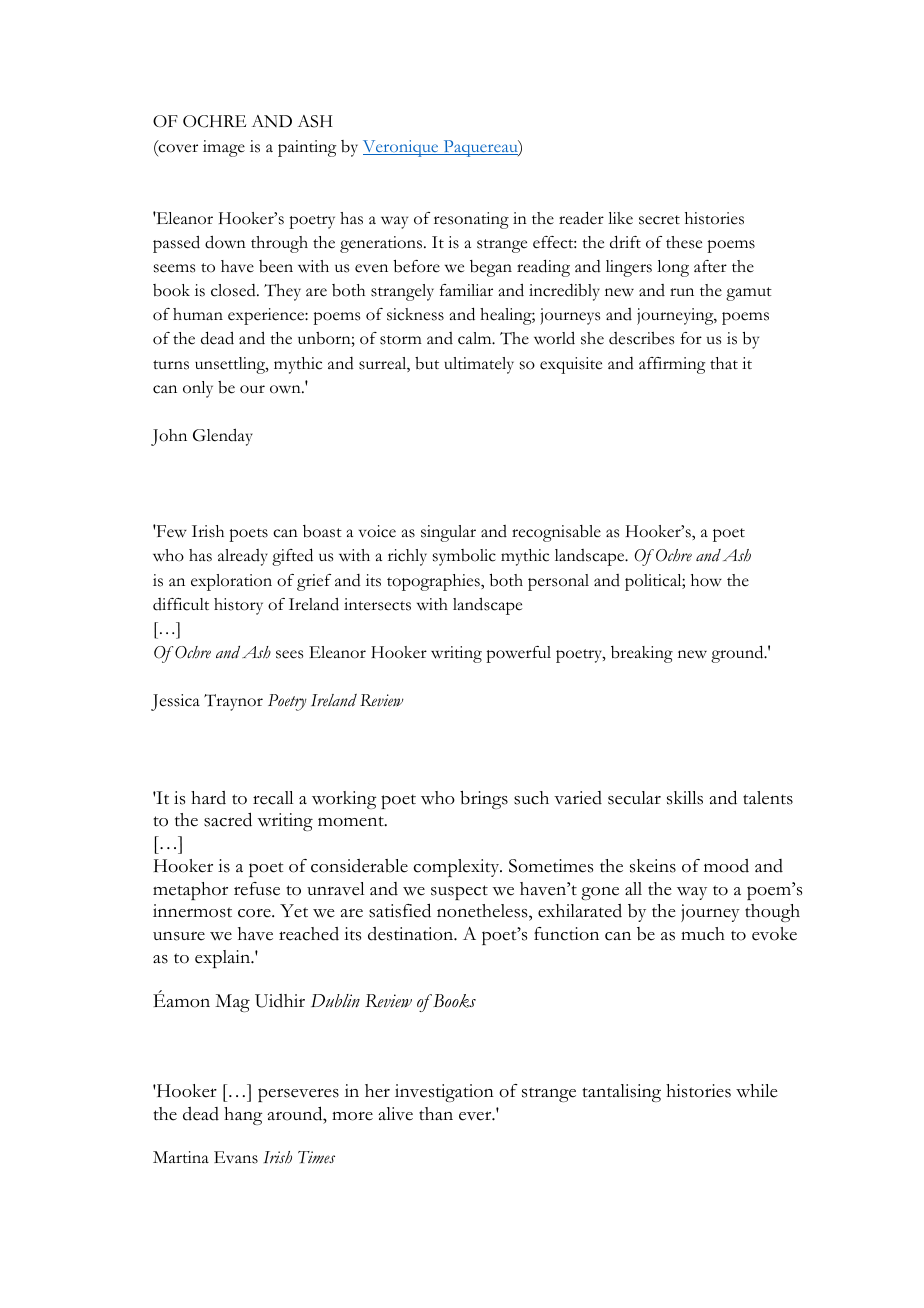  Describe the element at coordinates (659, 220) in the screenshot. I see `secret` at that location.
